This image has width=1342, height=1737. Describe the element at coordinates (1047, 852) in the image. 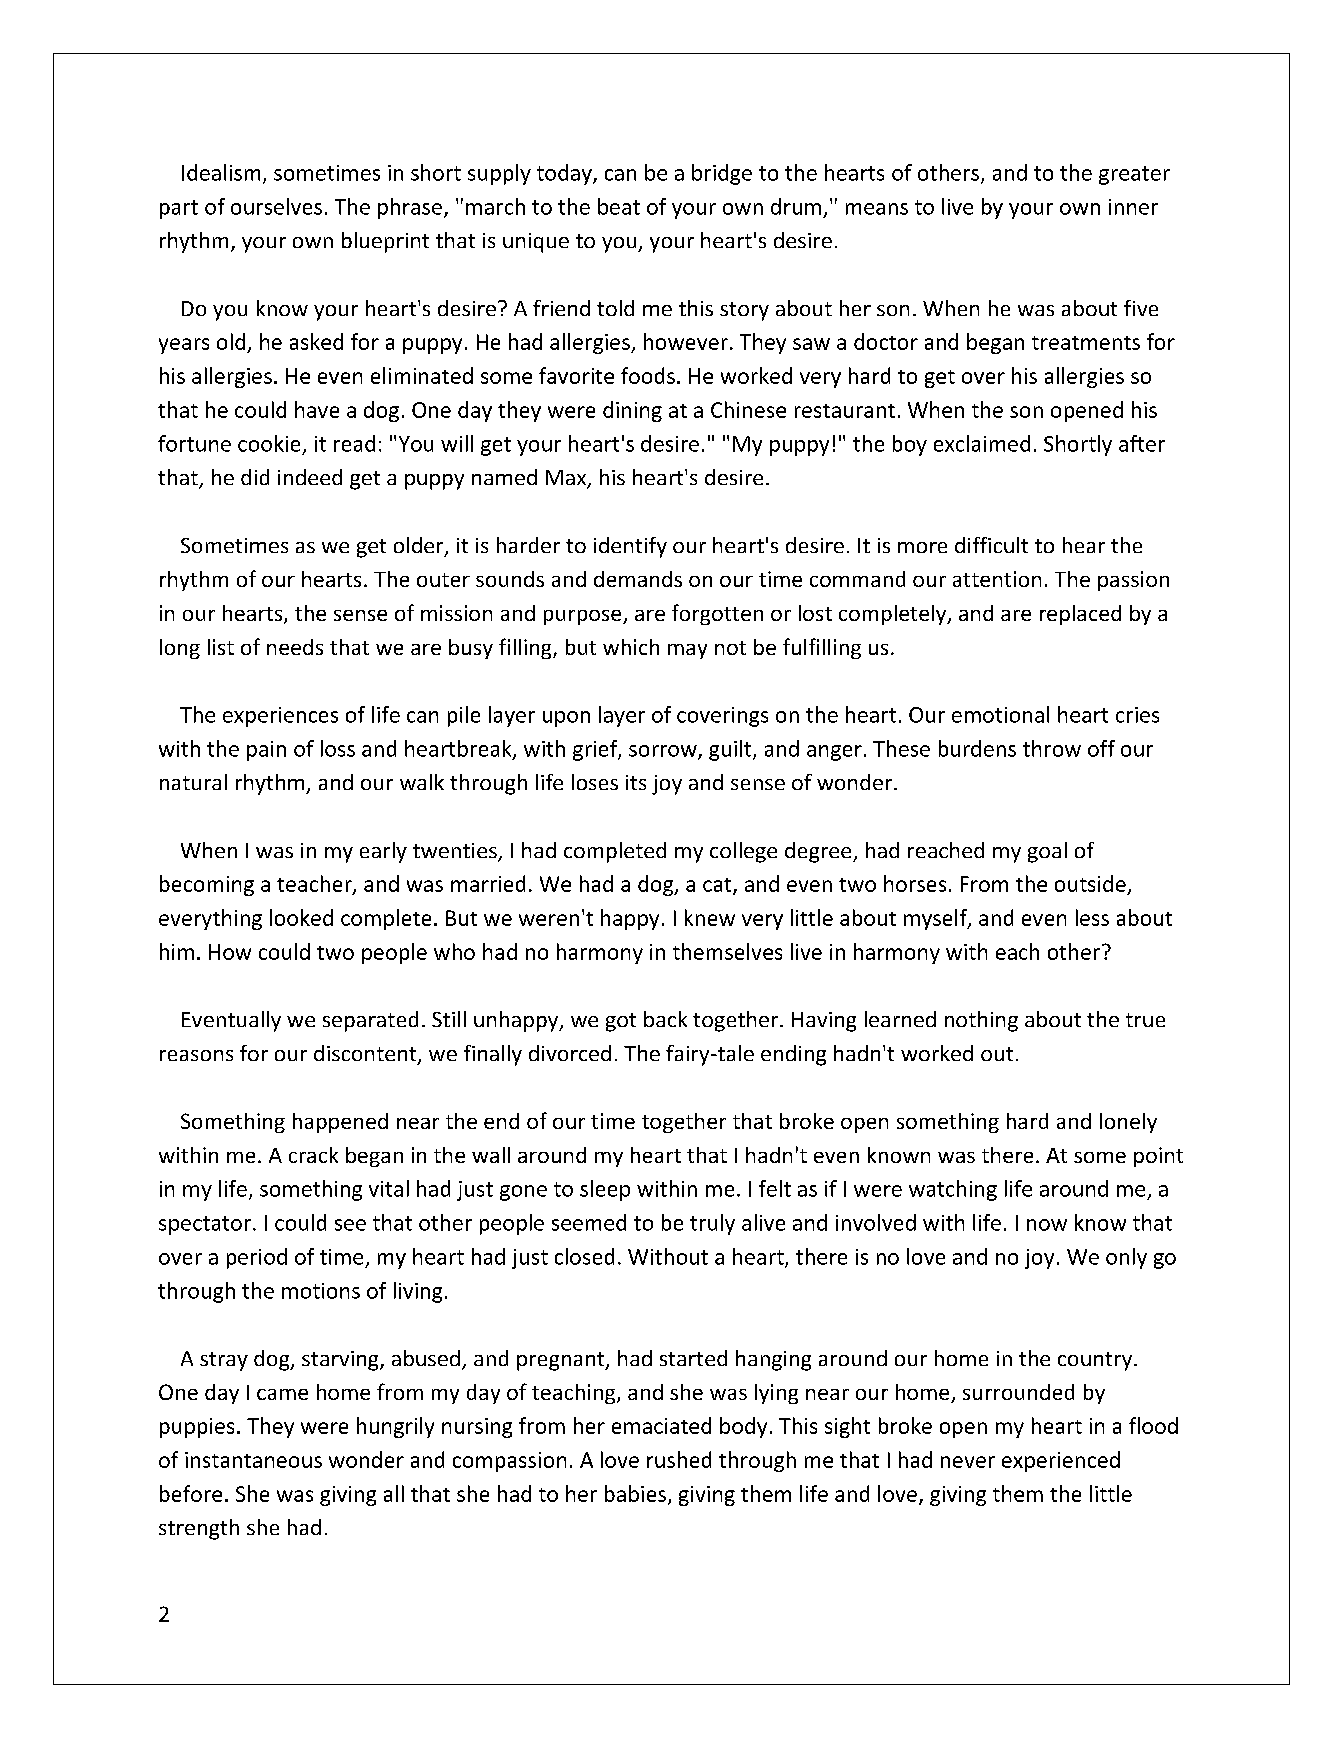

I see `goal` at that location.
